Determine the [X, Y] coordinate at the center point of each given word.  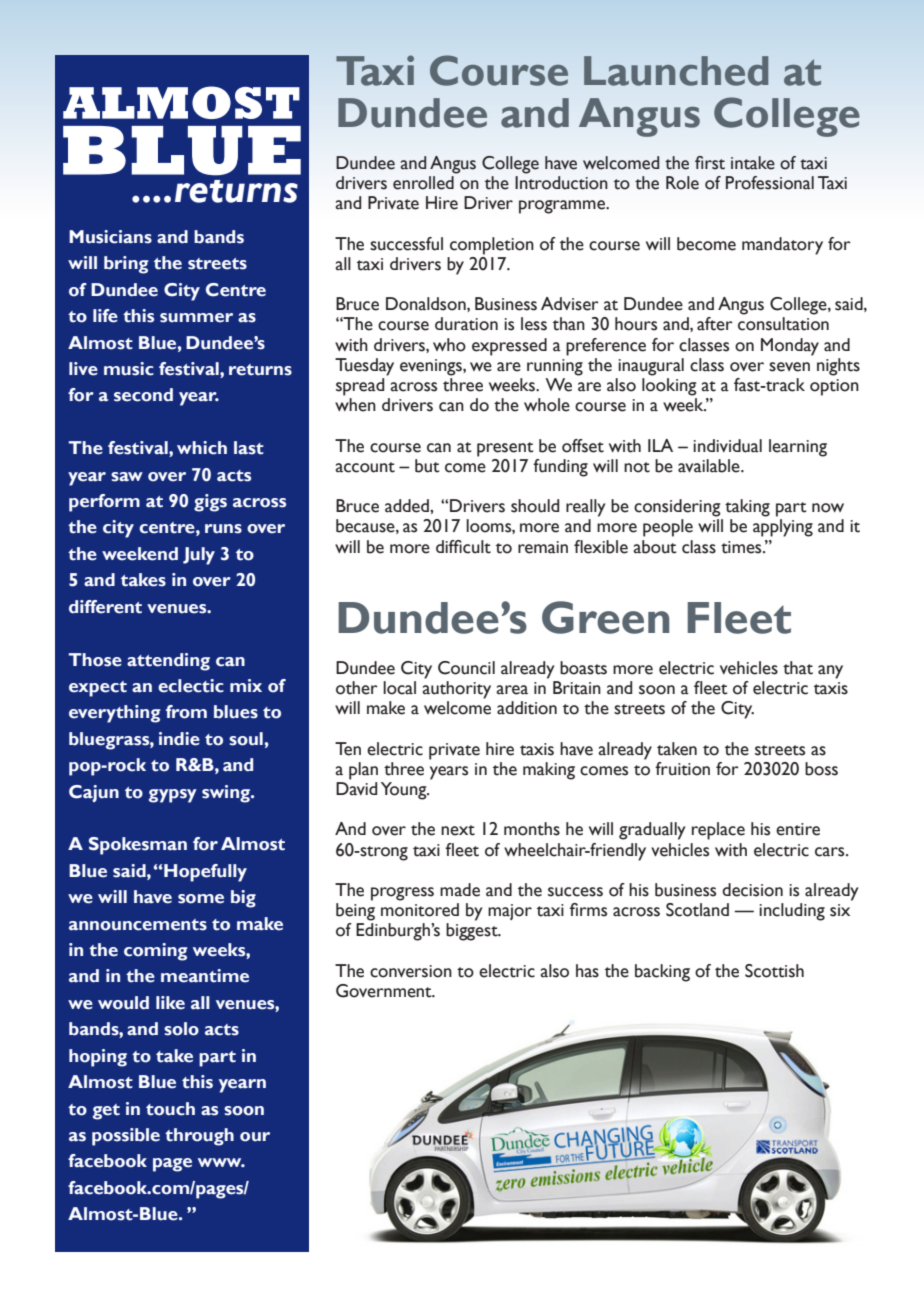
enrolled [423, 183]
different [105, 607]
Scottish [774, 971]
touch [170, 1109]
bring [126, 265]
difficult [463, 547]
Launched [676, 71]
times [742, 547]
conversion [411, 971]
